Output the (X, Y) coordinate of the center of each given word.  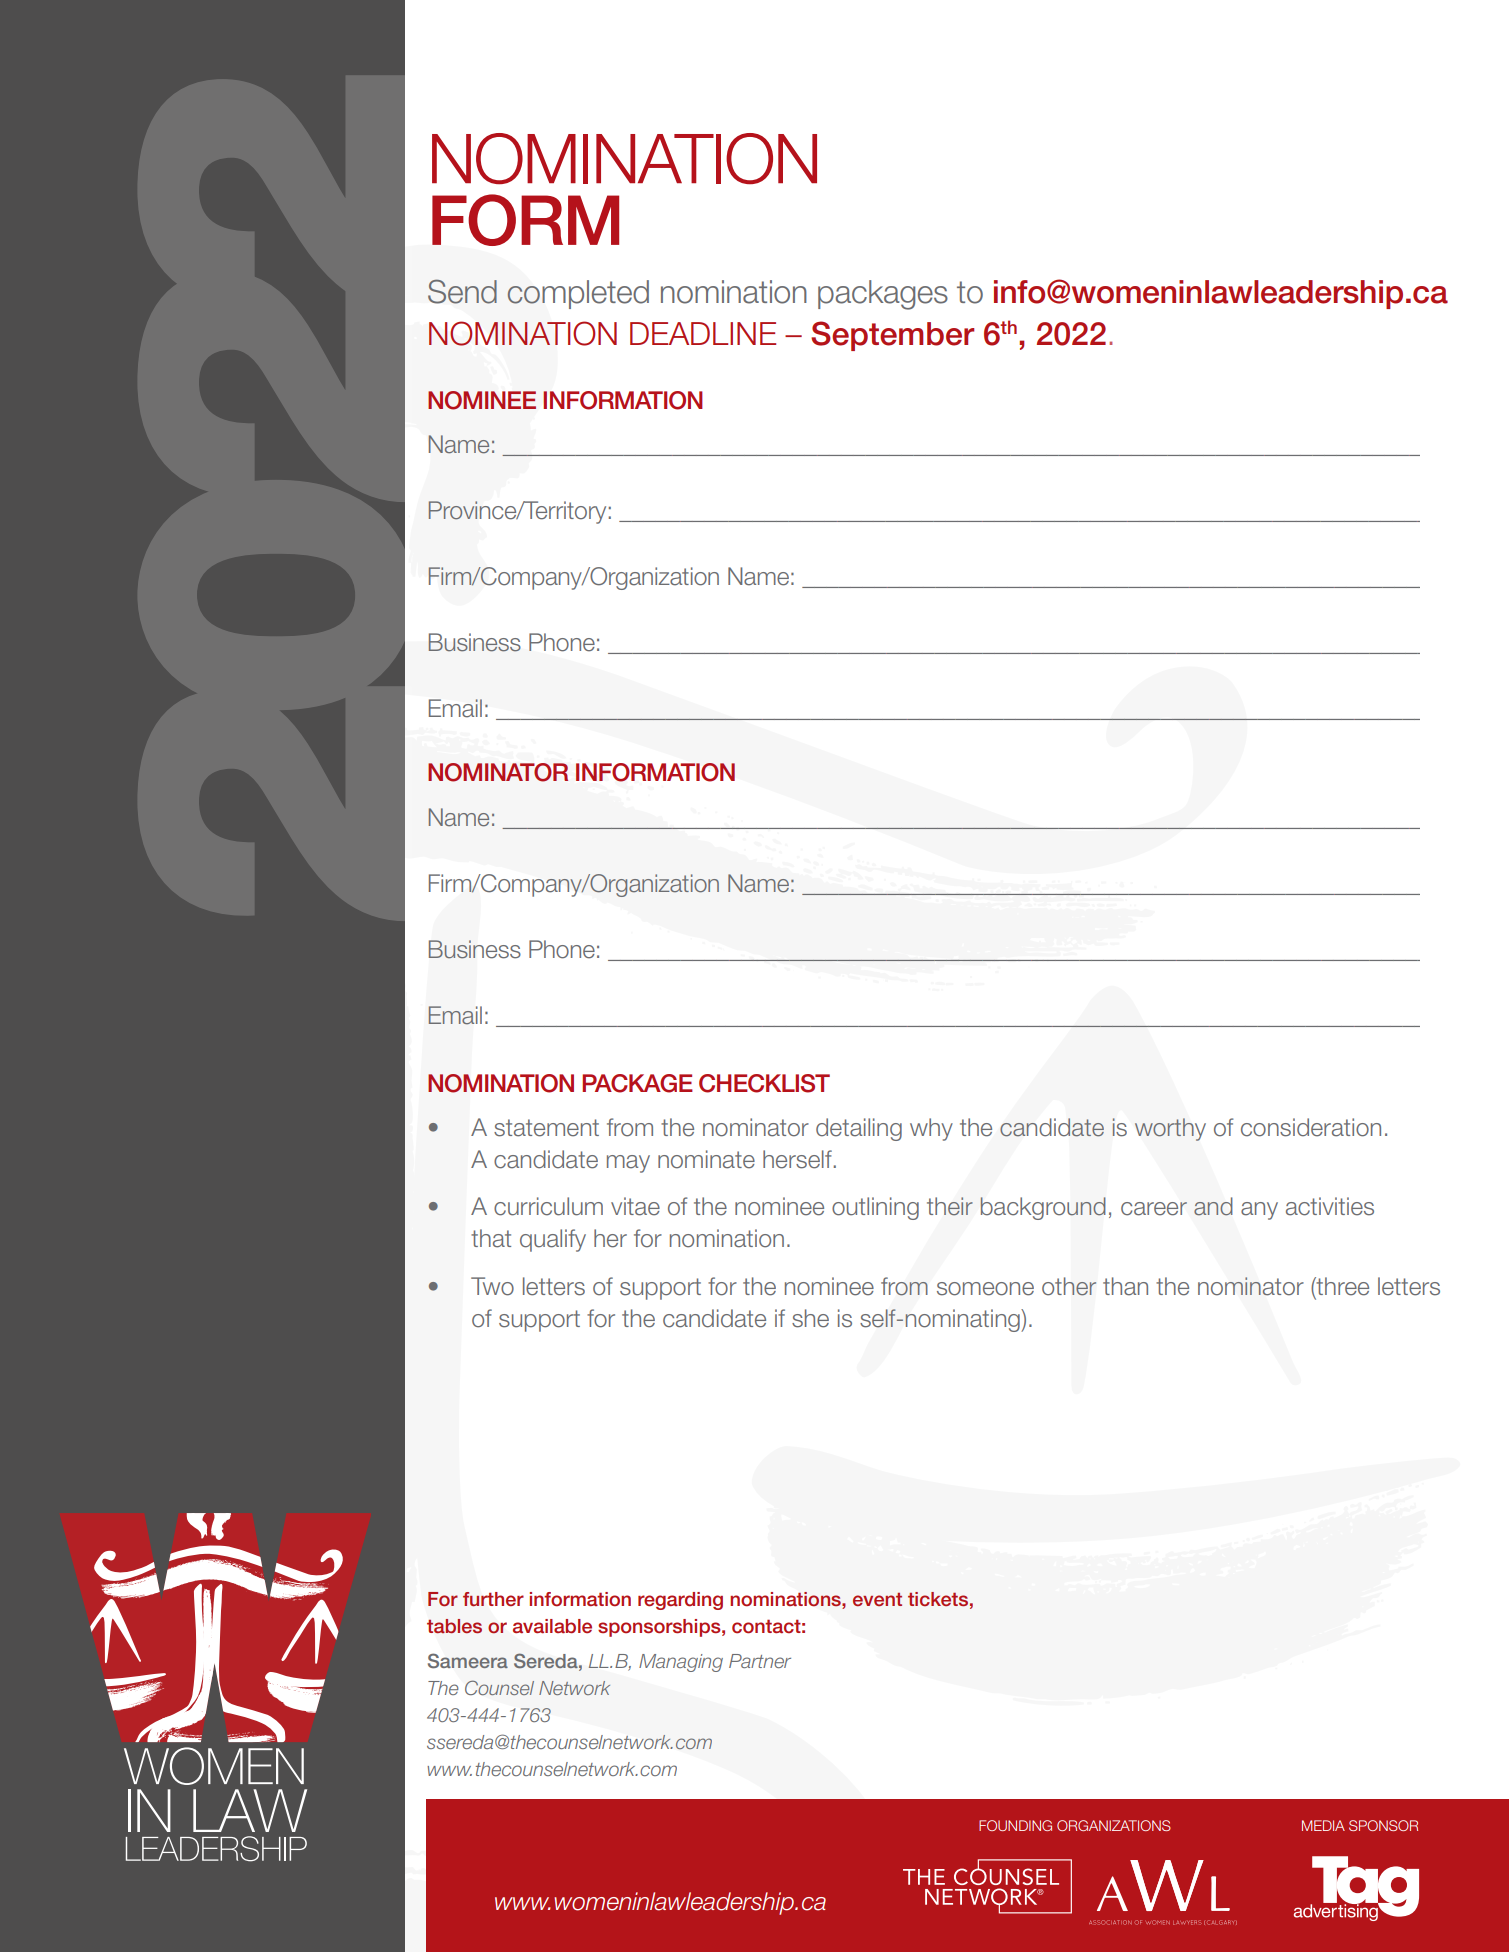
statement (546, 1128)
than (1125, 1286)
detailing (859, 1129)
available (552, 1626)
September (892, 336)
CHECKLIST (764, 1083)
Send (462, 291)
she (810, 1318)
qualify (553, 1240)
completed (578, 294)
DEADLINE (703, 333)
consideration (1311, 1127)
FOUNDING (1015, 1825)
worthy (1170, 1129)
